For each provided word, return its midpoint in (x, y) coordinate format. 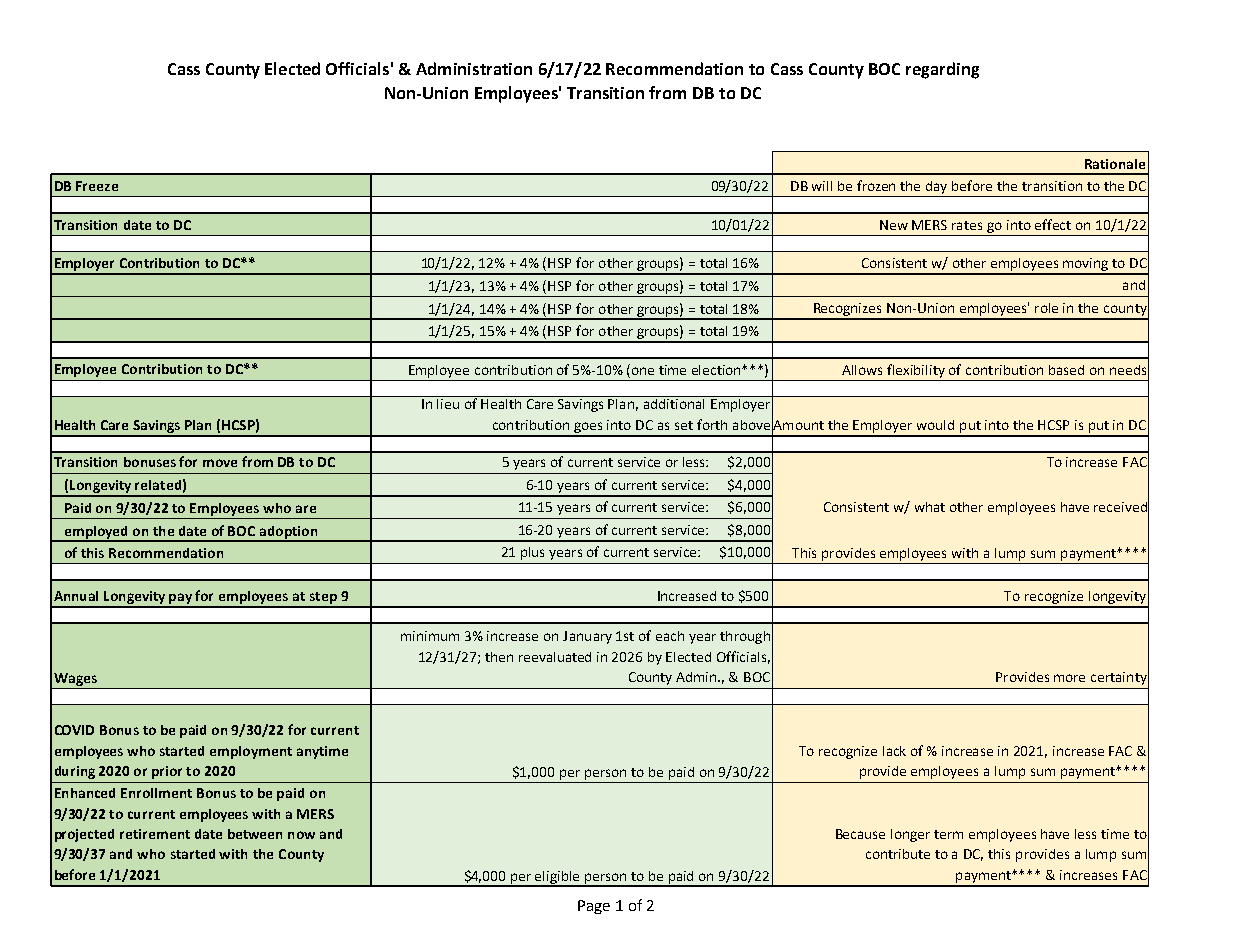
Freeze (97, 186)
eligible (558, 878)
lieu (448, 402)
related (158, 485)
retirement (155, 834)
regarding (942, 70)
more (1069, 678)
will (822, 186)
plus (532, 553)
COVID (74, 730)
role (1046, 308)
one (643, 371)
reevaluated (555, 657)
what (930, 507)
